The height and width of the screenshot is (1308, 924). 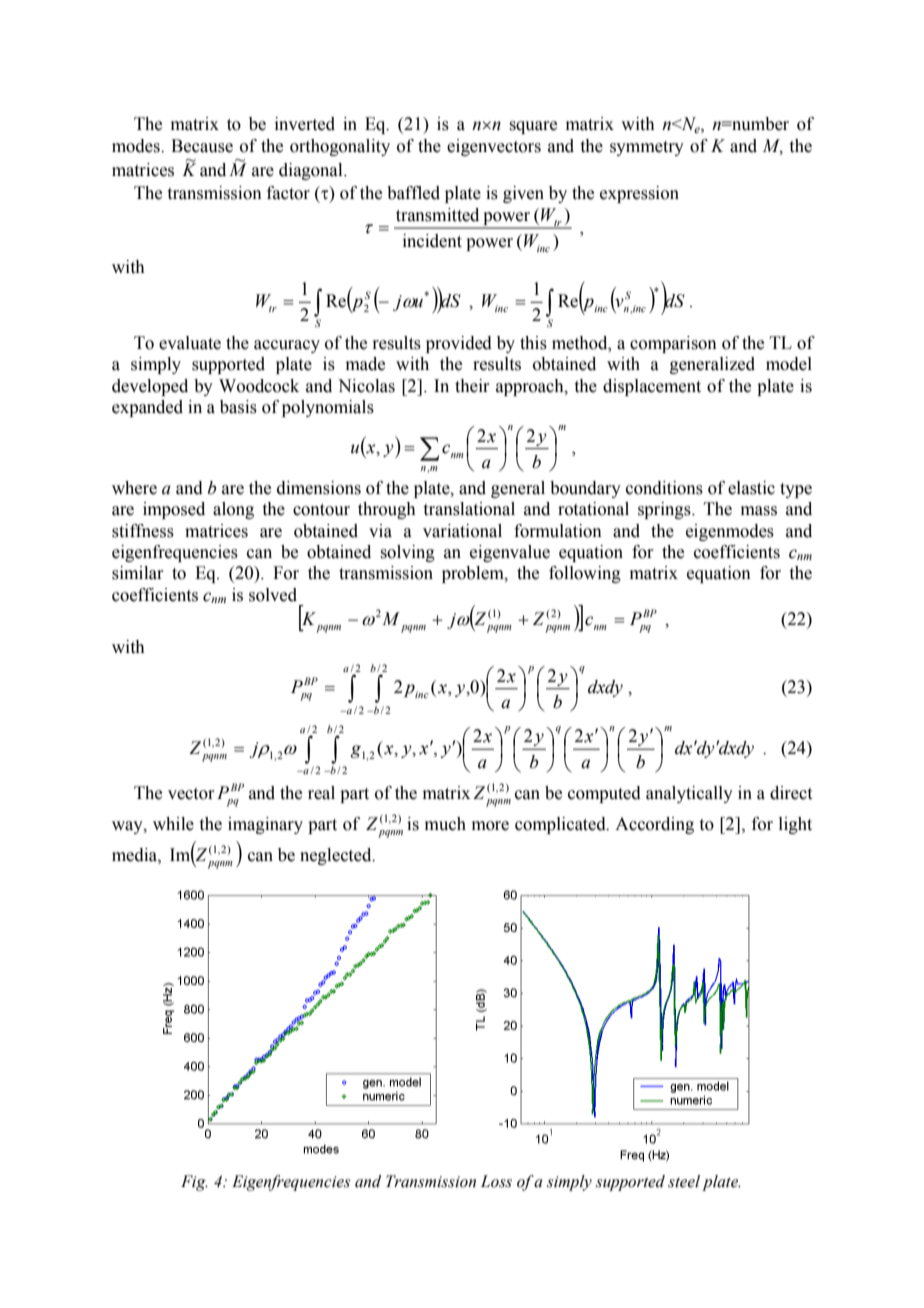 What do you see at coordinates (273, 595) in the screenshot?
I see `solved` at bounding box center [273, 595].
